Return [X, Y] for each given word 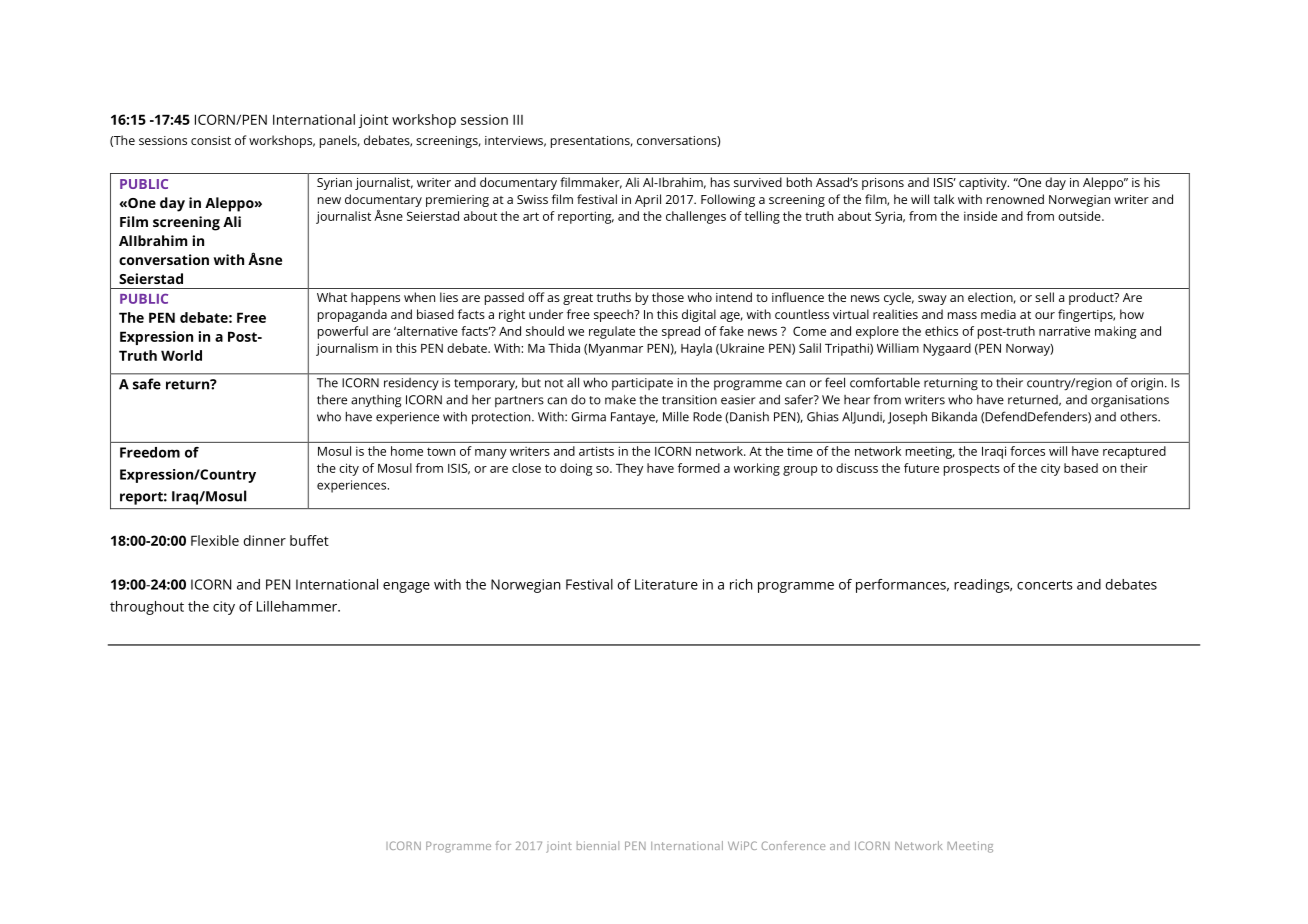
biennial [598, 845]
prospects [972, 470]
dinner [265, 540]
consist [211, 140]
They [629, 469]
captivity [984, 184]
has [720, 182]
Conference [793, 845]
